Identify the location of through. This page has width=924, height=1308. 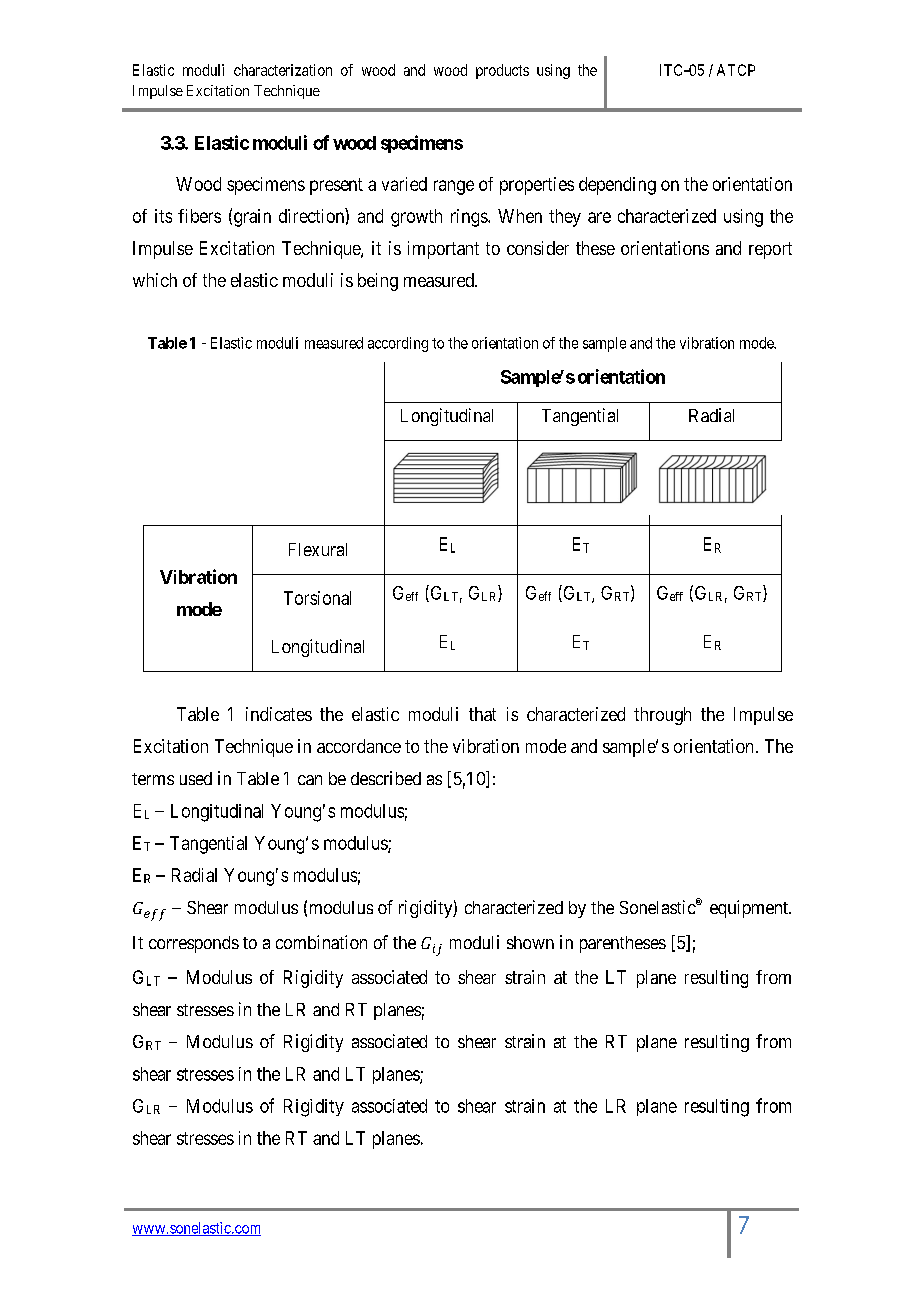
(662, 716).
